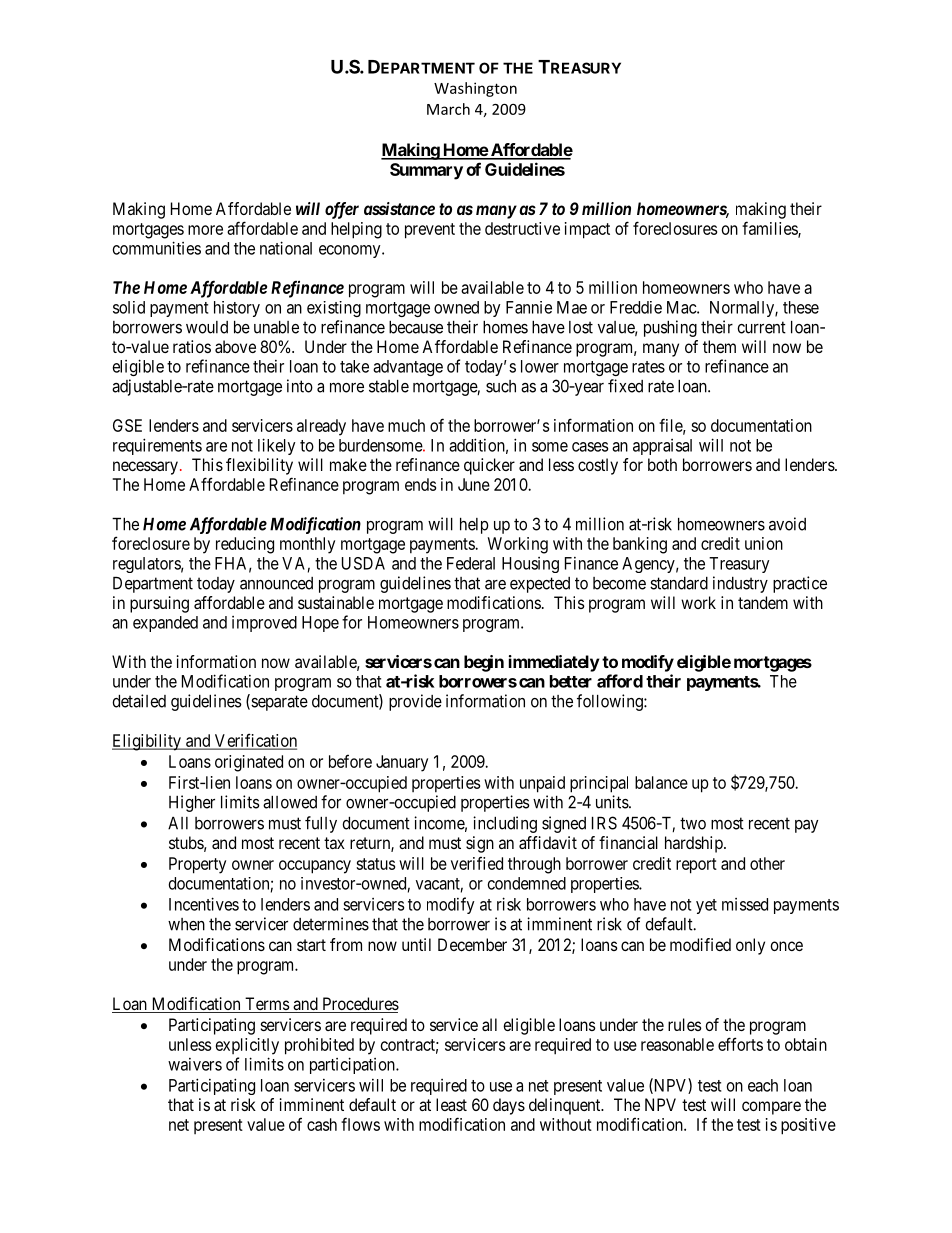 This screenshot has height=1233, width=952. Describe the element at coordinates (451, 1104) in the screenshot. I see `least` at that location.
